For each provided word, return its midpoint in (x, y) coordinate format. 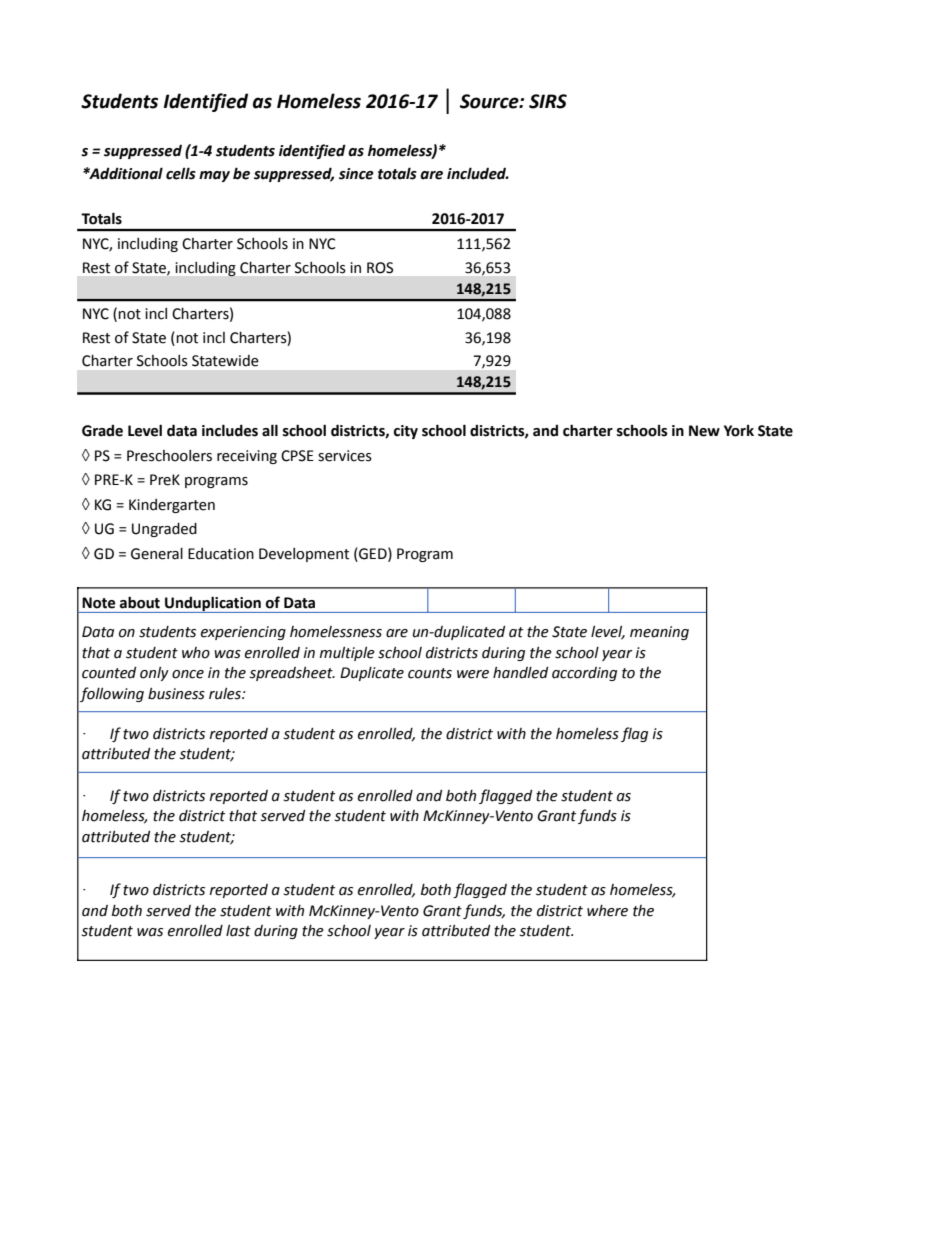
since (356, 174)
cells (181, 173)
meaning (659, 633)
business (176, 694)
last (238, 931)
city (406, 432)
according (584, 674)
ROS (380, 268)
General (157, 554)
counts (430, 673)
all (270, 430)
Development (304, 555)
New (704, 431)
